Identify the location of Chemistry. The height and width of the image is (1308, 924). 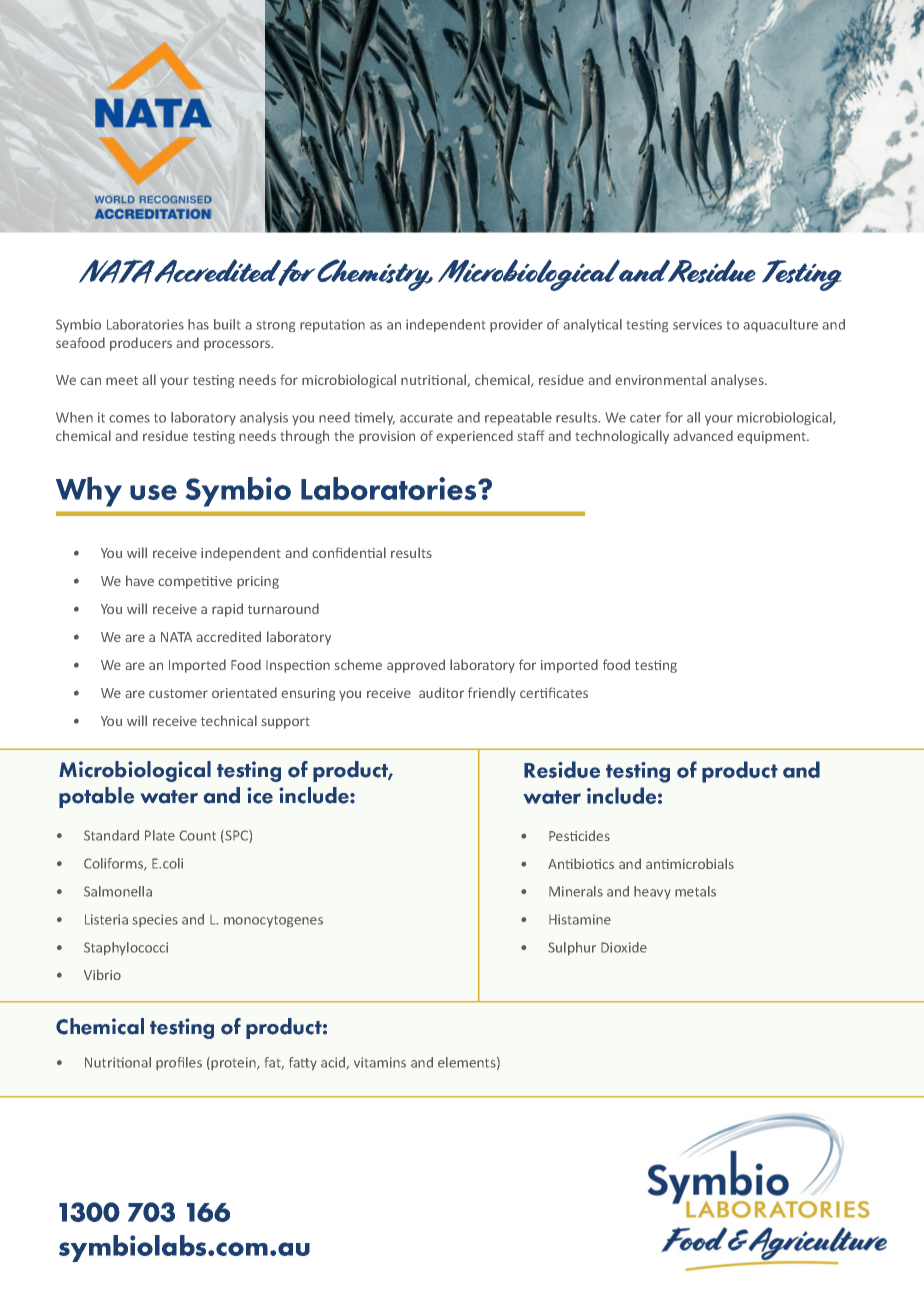
(374, 275).
